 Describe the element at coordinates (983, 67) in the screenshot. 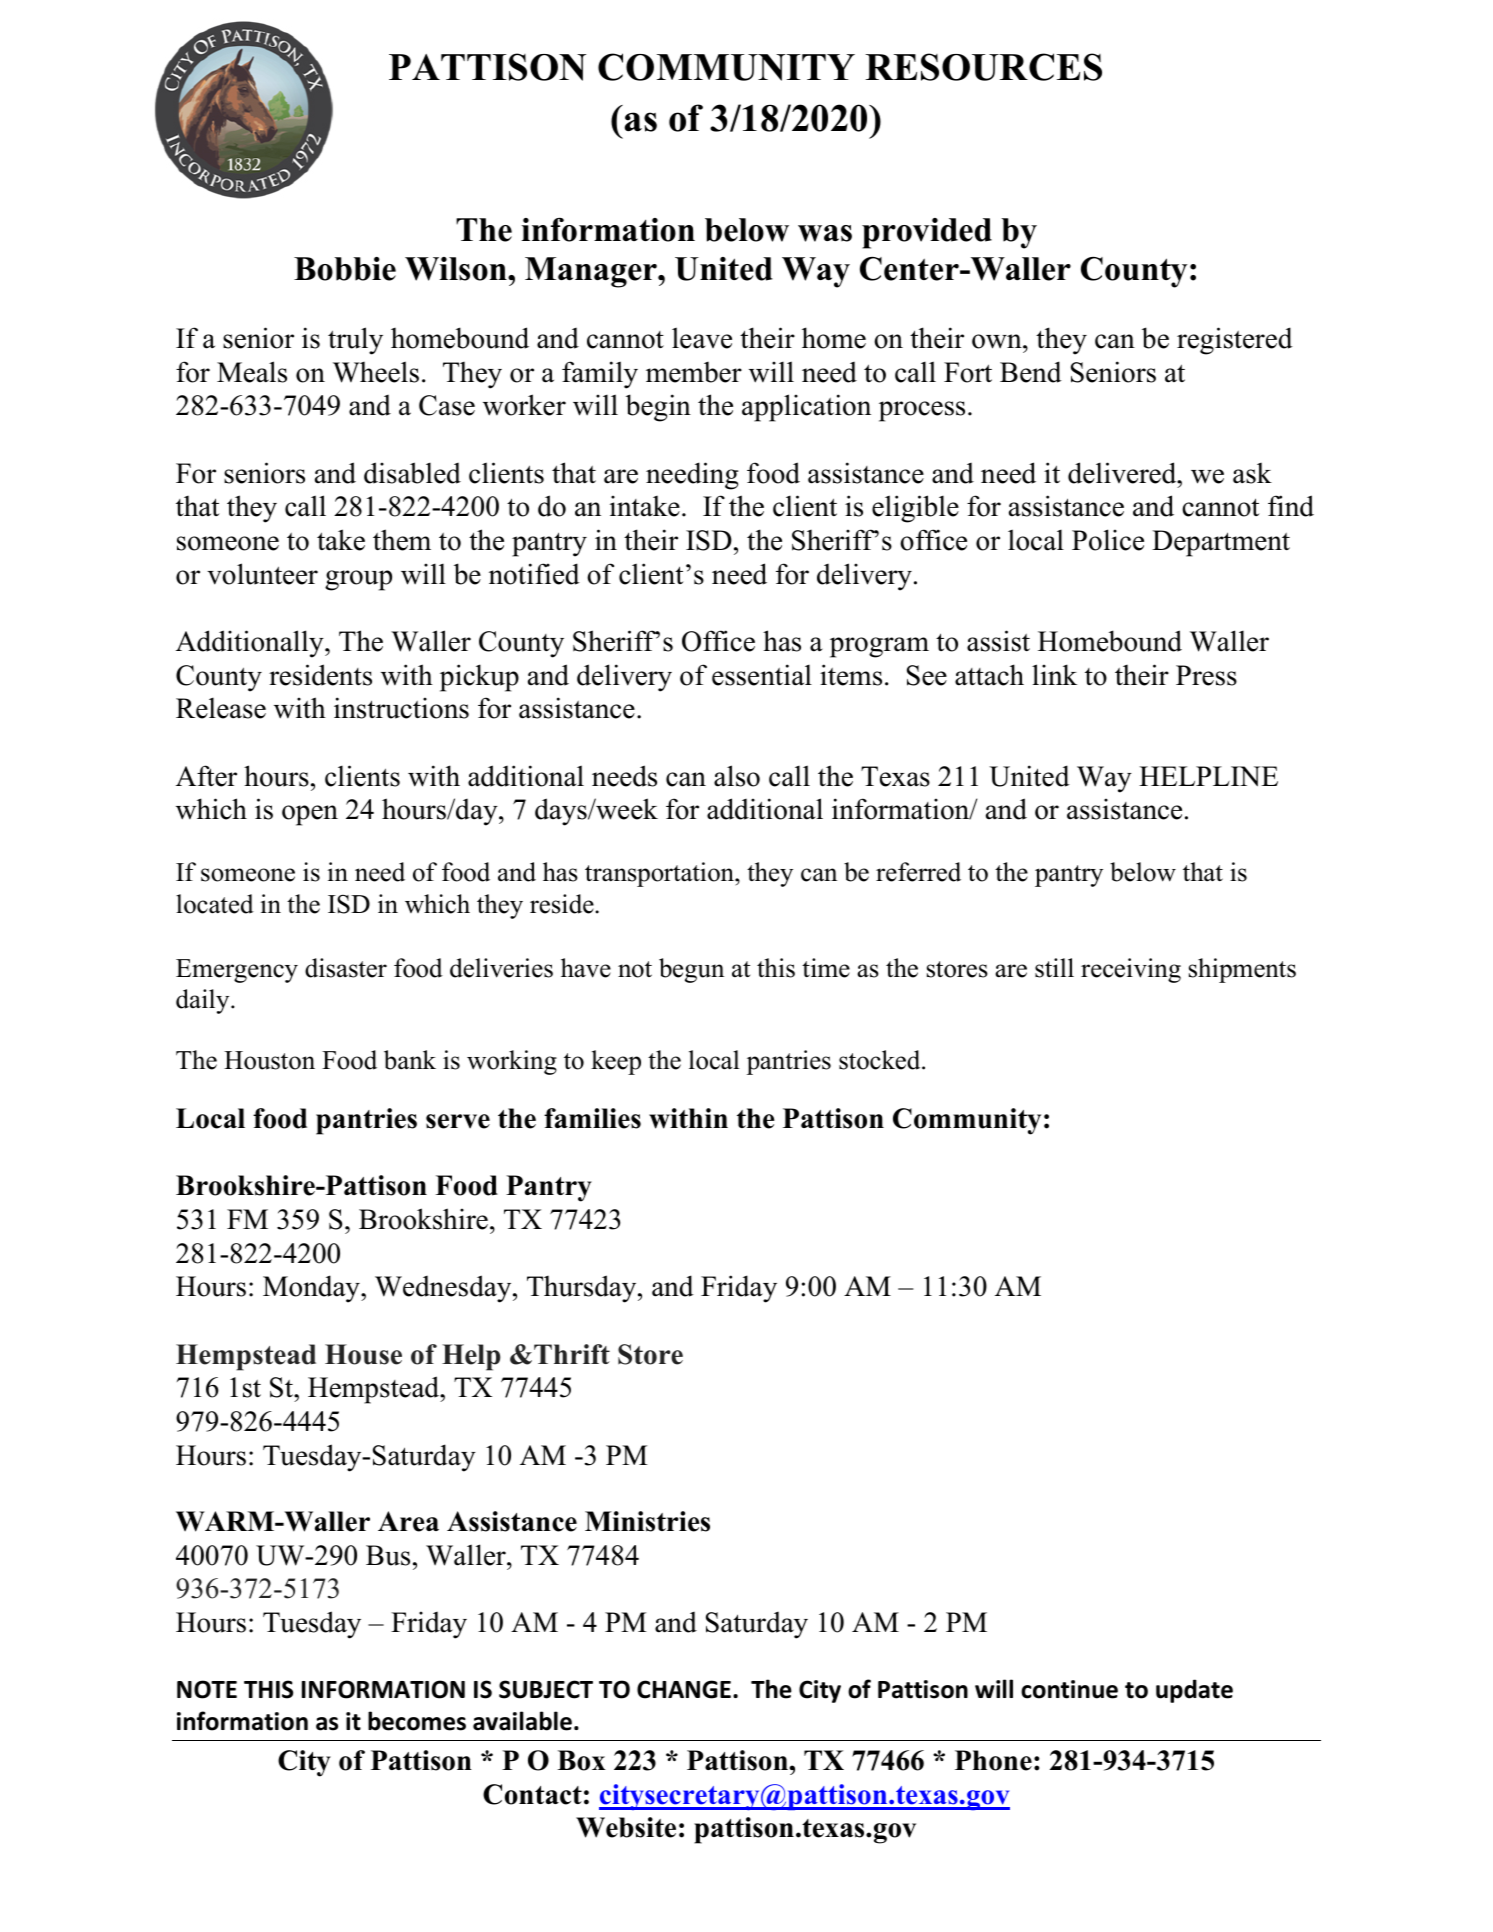

I see `RESOURCES` at that location.
